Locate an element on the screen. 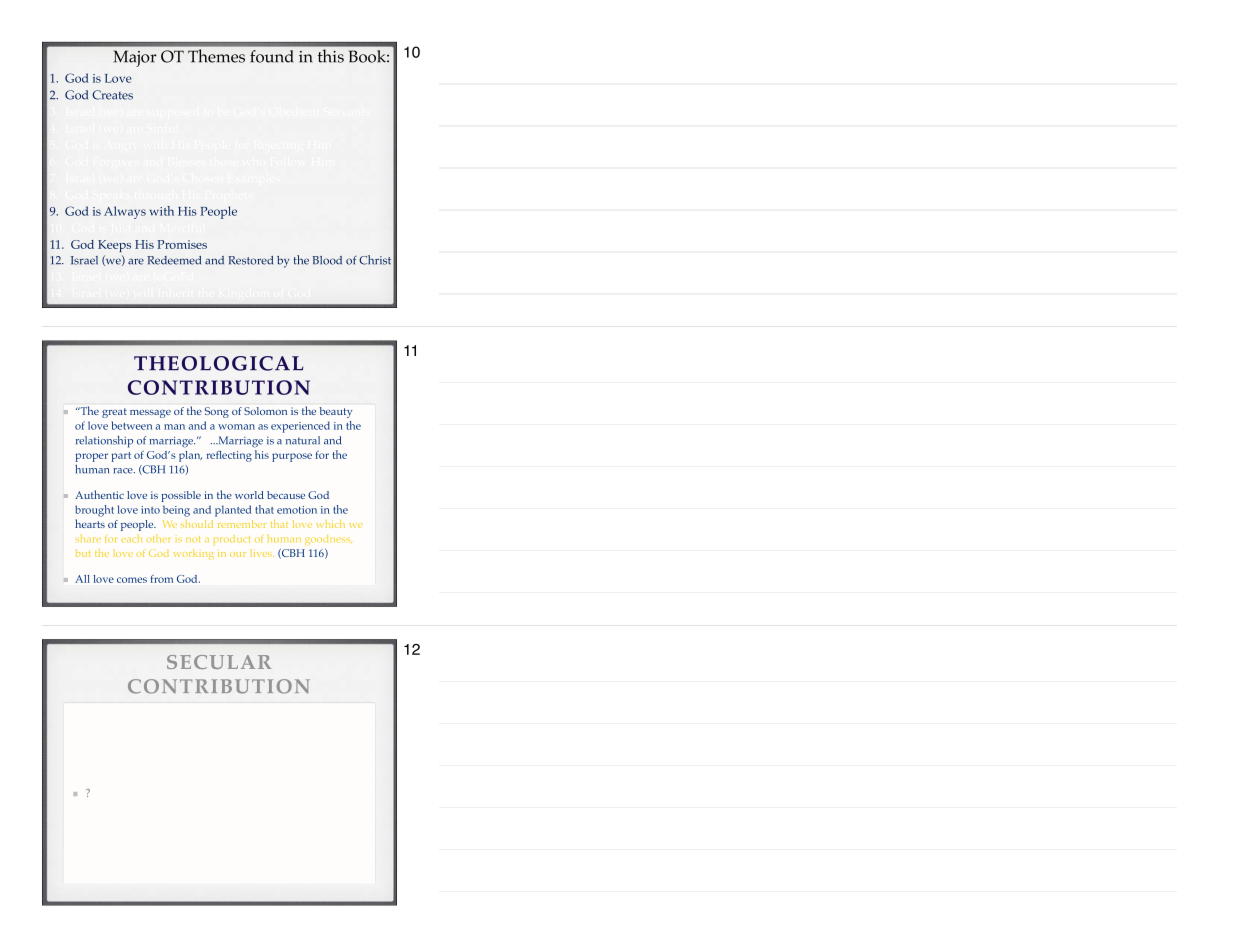 Image resolution: width=1233 pixels, height=952 pixels. this is located at coordinates (331, 56).
